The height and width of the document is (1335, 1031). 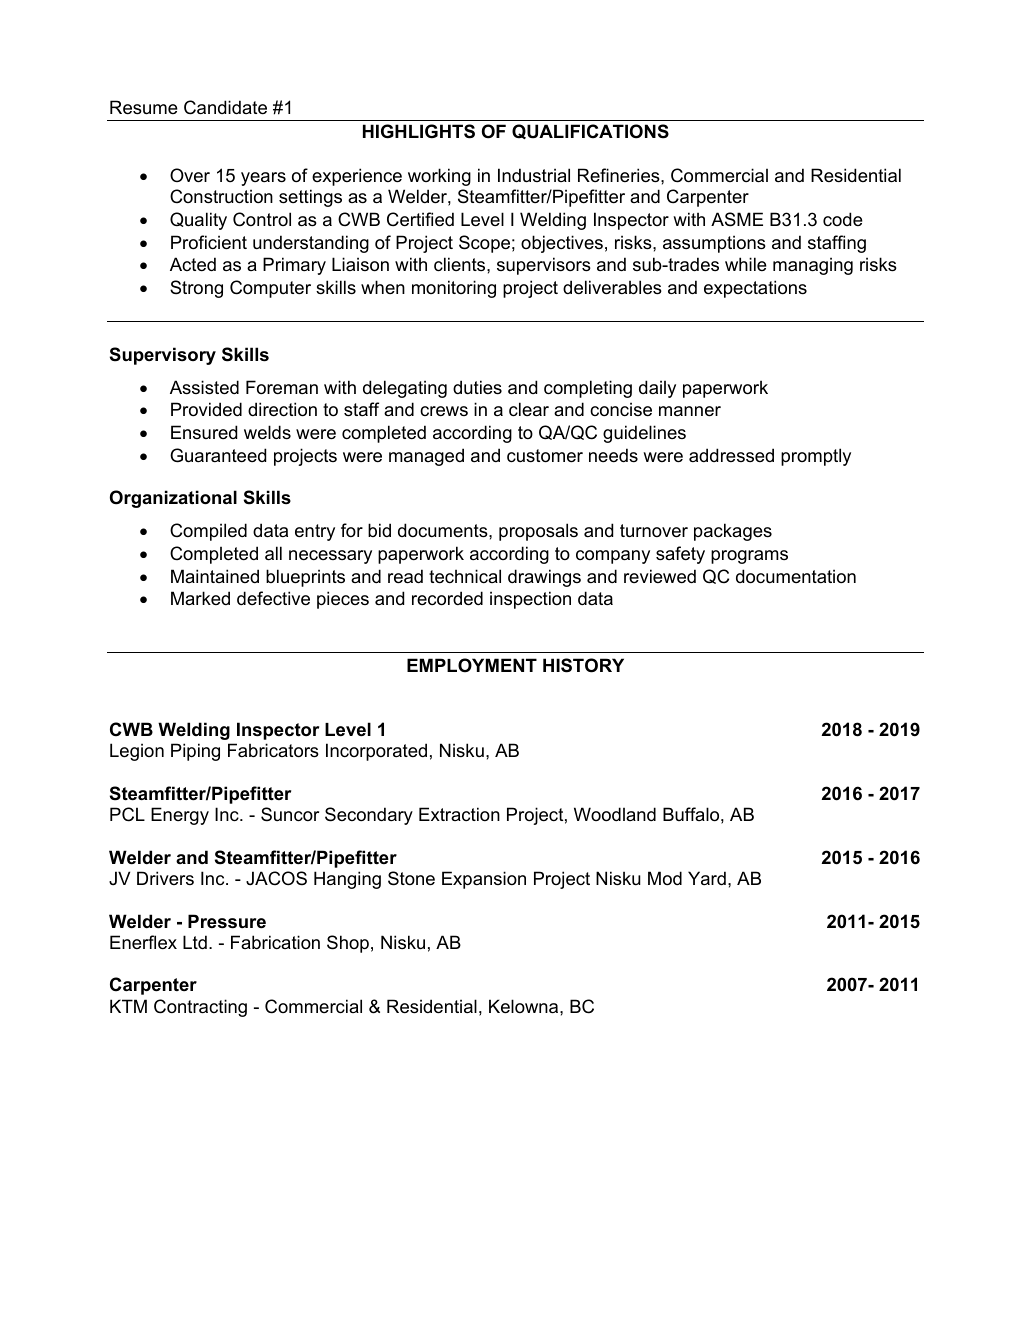 What do you see at coordinates (419, 131) in the document?
I see `HIGHLIGHTS` at bounding box center [419, 131].
